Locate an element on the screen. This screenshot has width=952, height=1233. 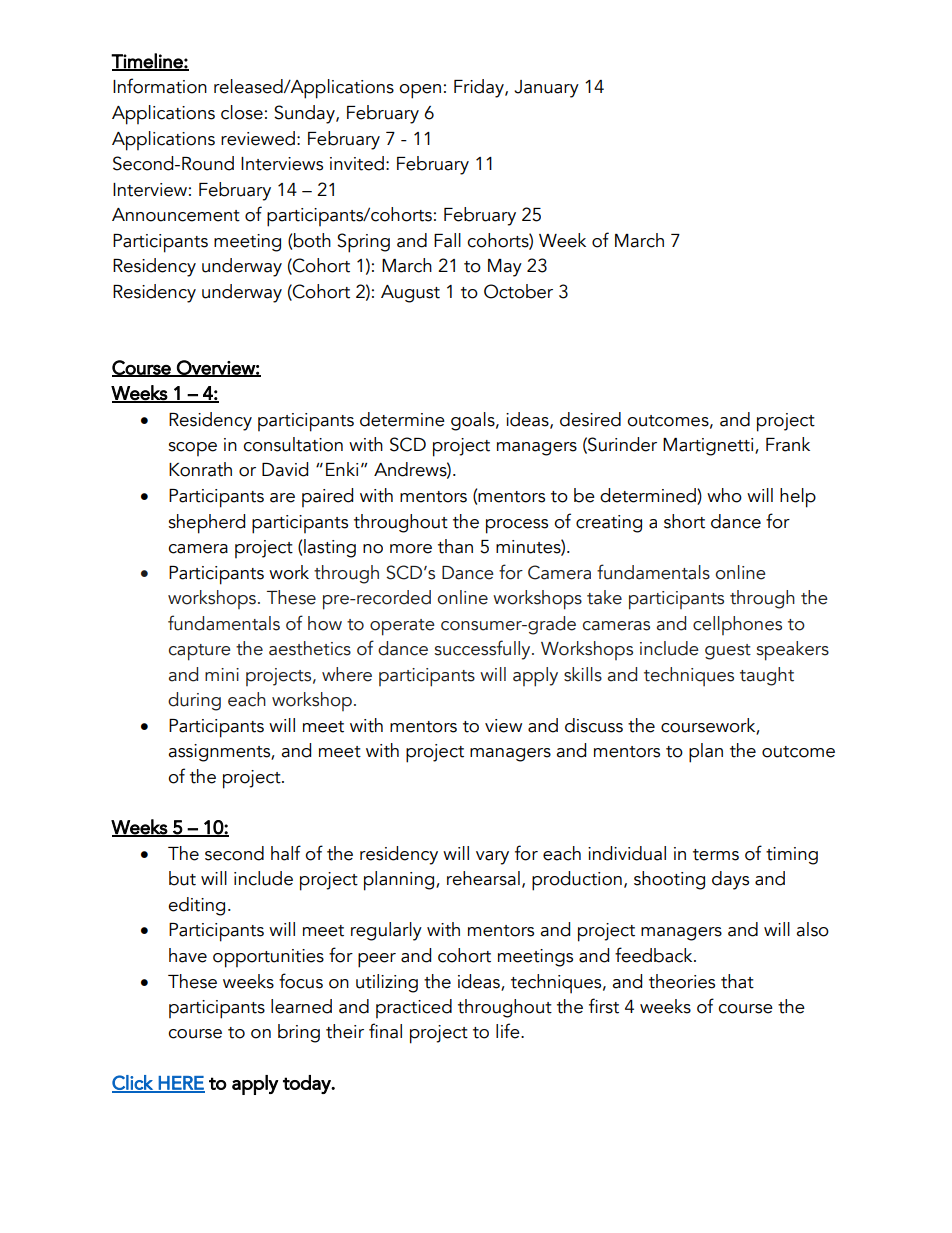
January is located at coordinates (546, 89).
